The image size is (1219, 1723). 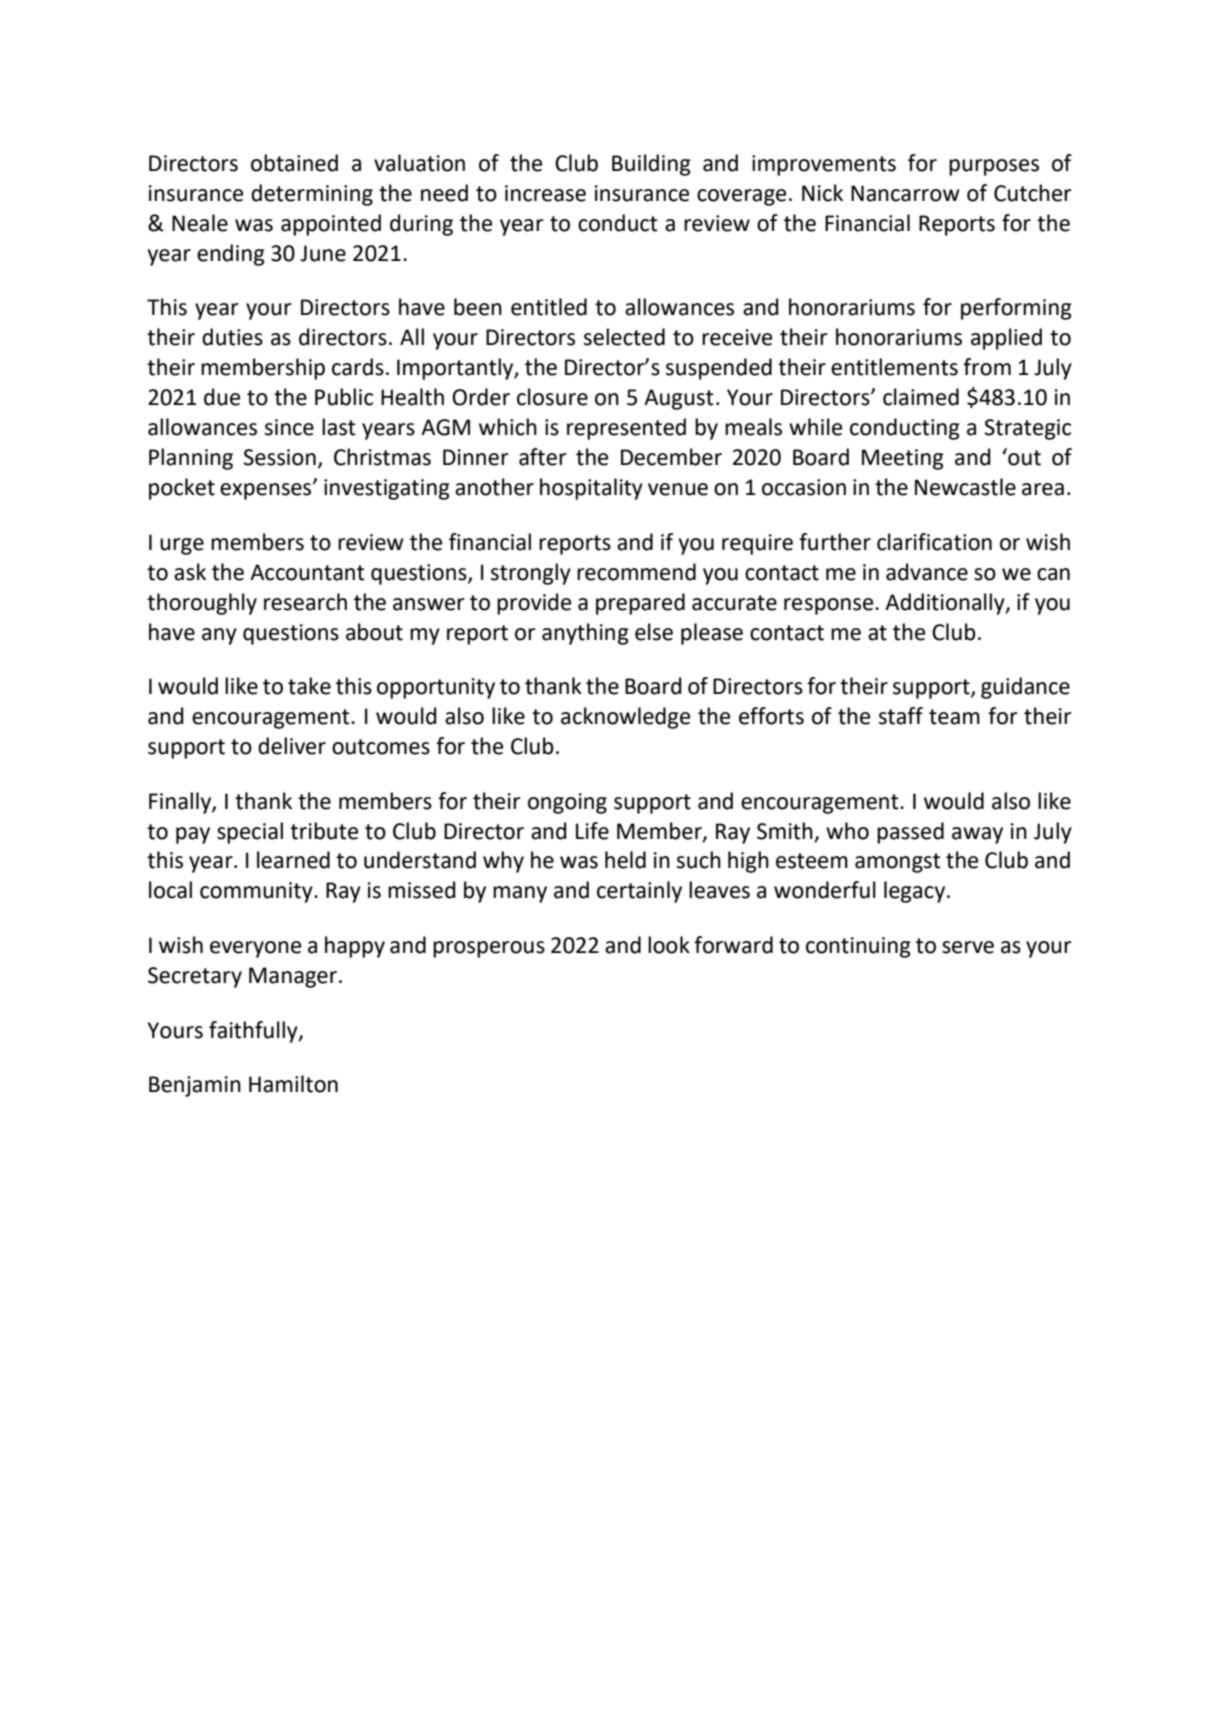 What do you see at coordinates (669, 945) in the screenshot?
I see `look` at bounding box center [669, 945].
